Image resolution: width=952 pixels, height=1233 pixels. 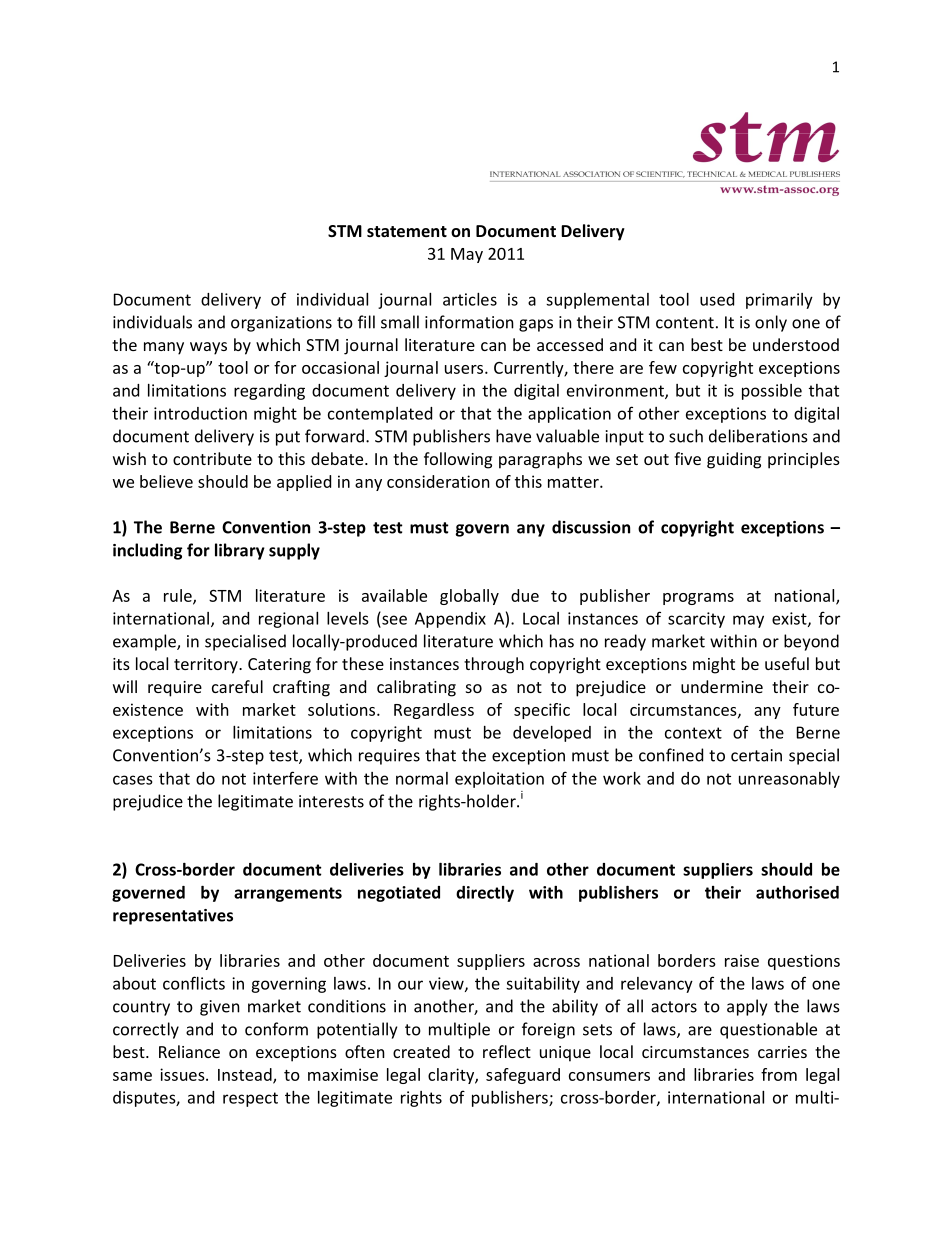 I want to click on undermine, so click(x=722, y=686).
